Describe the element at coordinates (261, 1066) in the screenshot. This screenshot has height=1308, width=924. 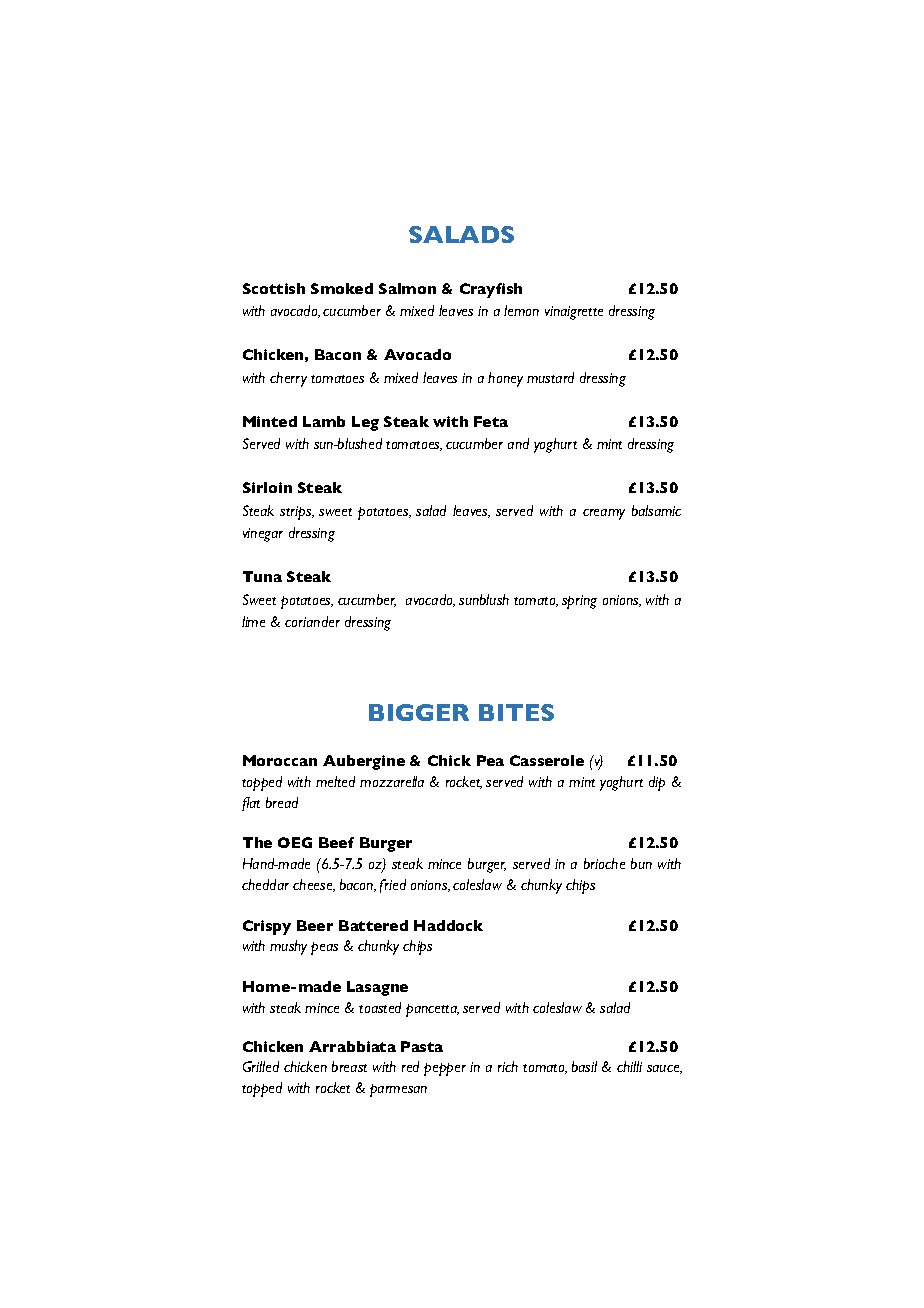
I see `Grilled` at that location.
